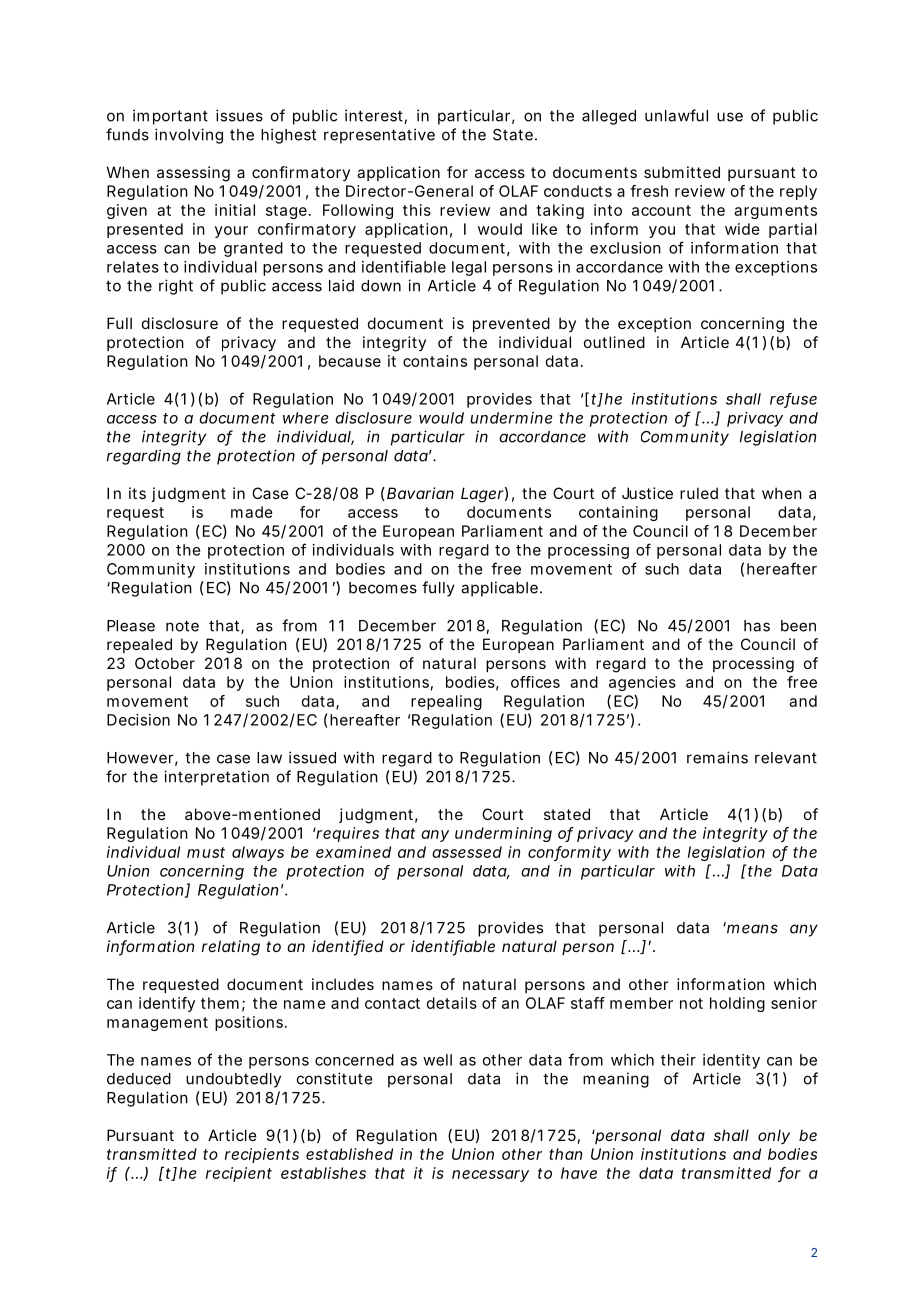 This screenshot has width=924, height=1308. I want to click on where, so click(305, 418).
